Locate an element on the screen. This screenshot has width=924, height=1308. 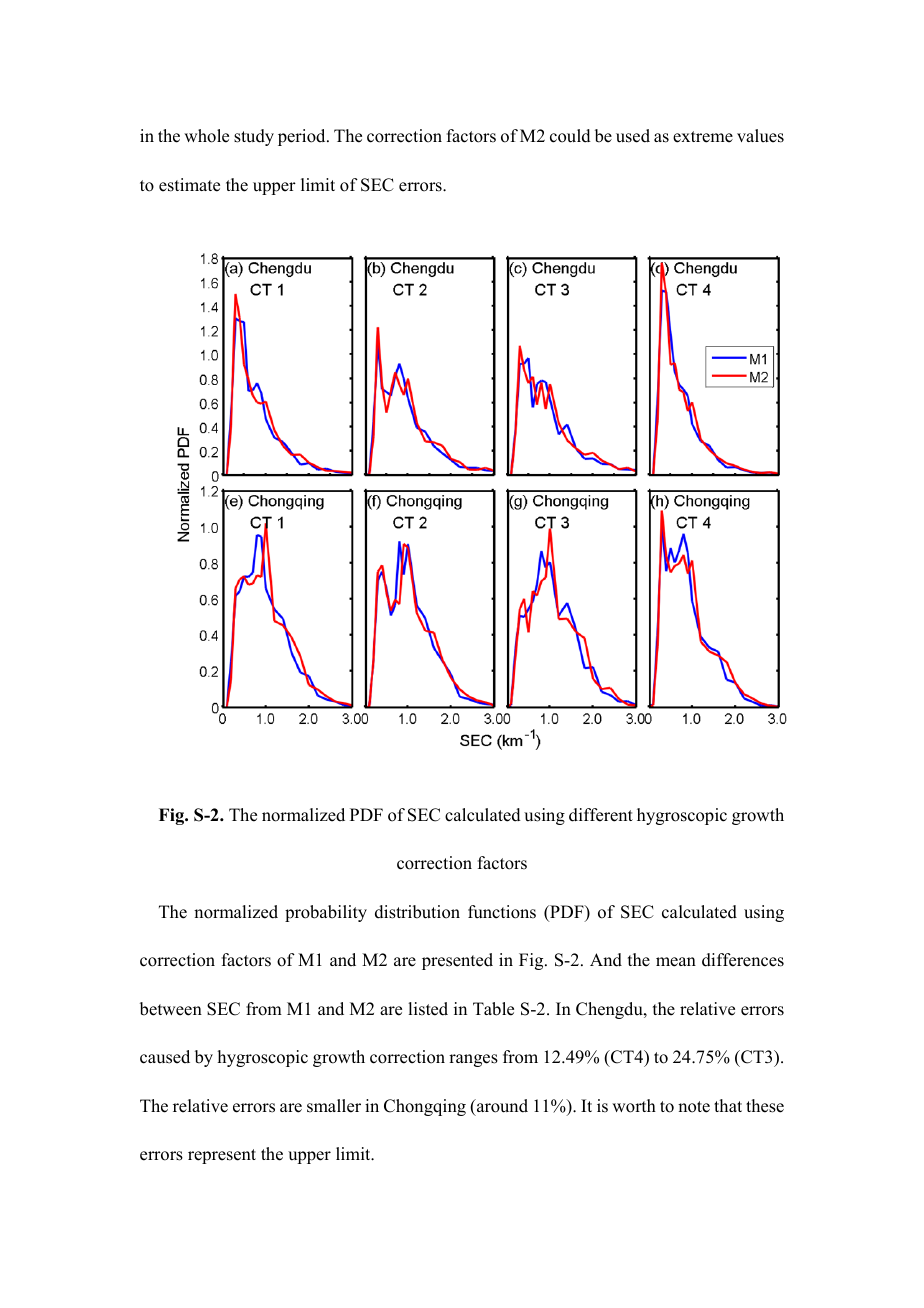
Table is located at coordinates (493, 1009).
